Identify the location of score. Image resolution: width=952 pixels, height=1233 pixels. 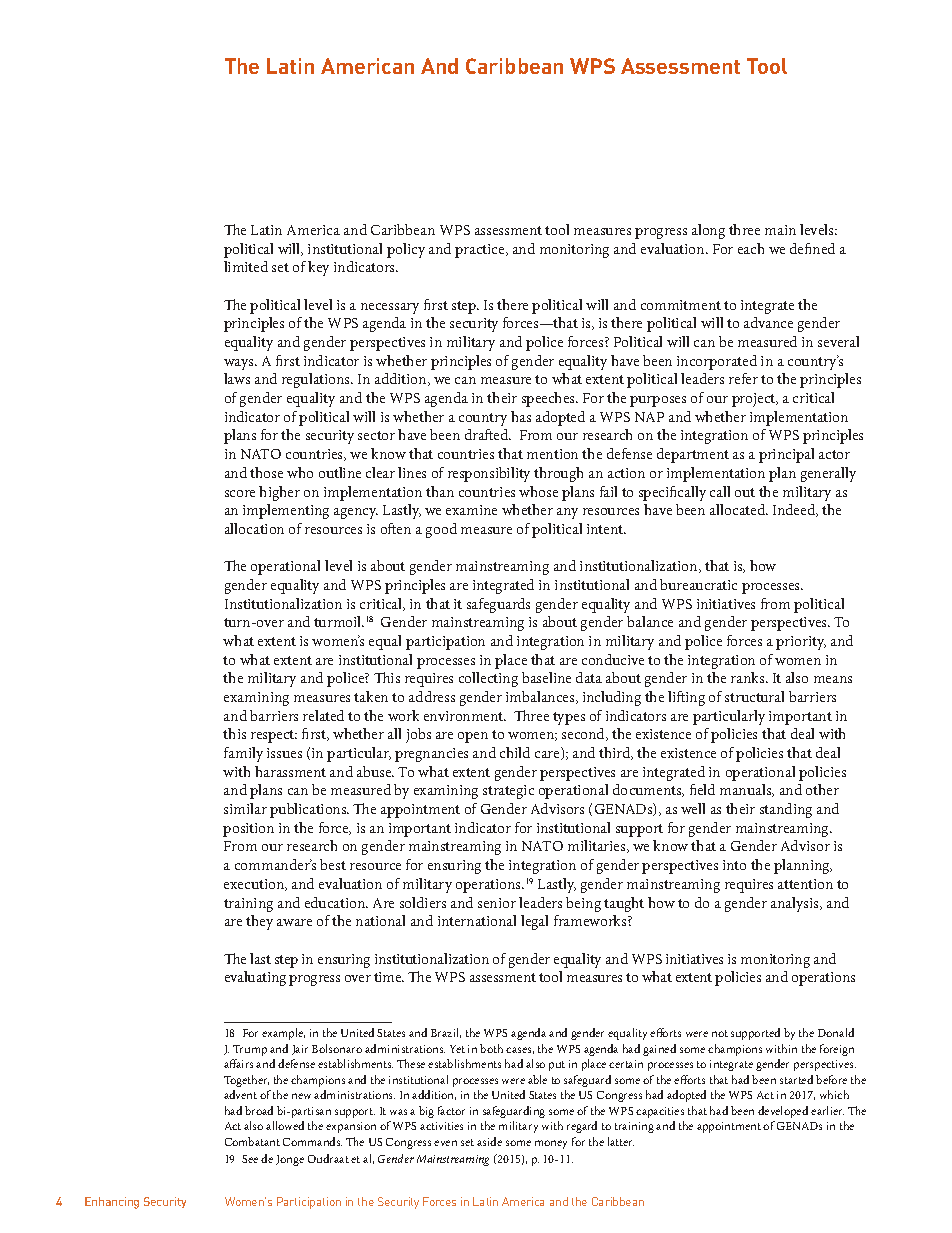
(240, 493).
